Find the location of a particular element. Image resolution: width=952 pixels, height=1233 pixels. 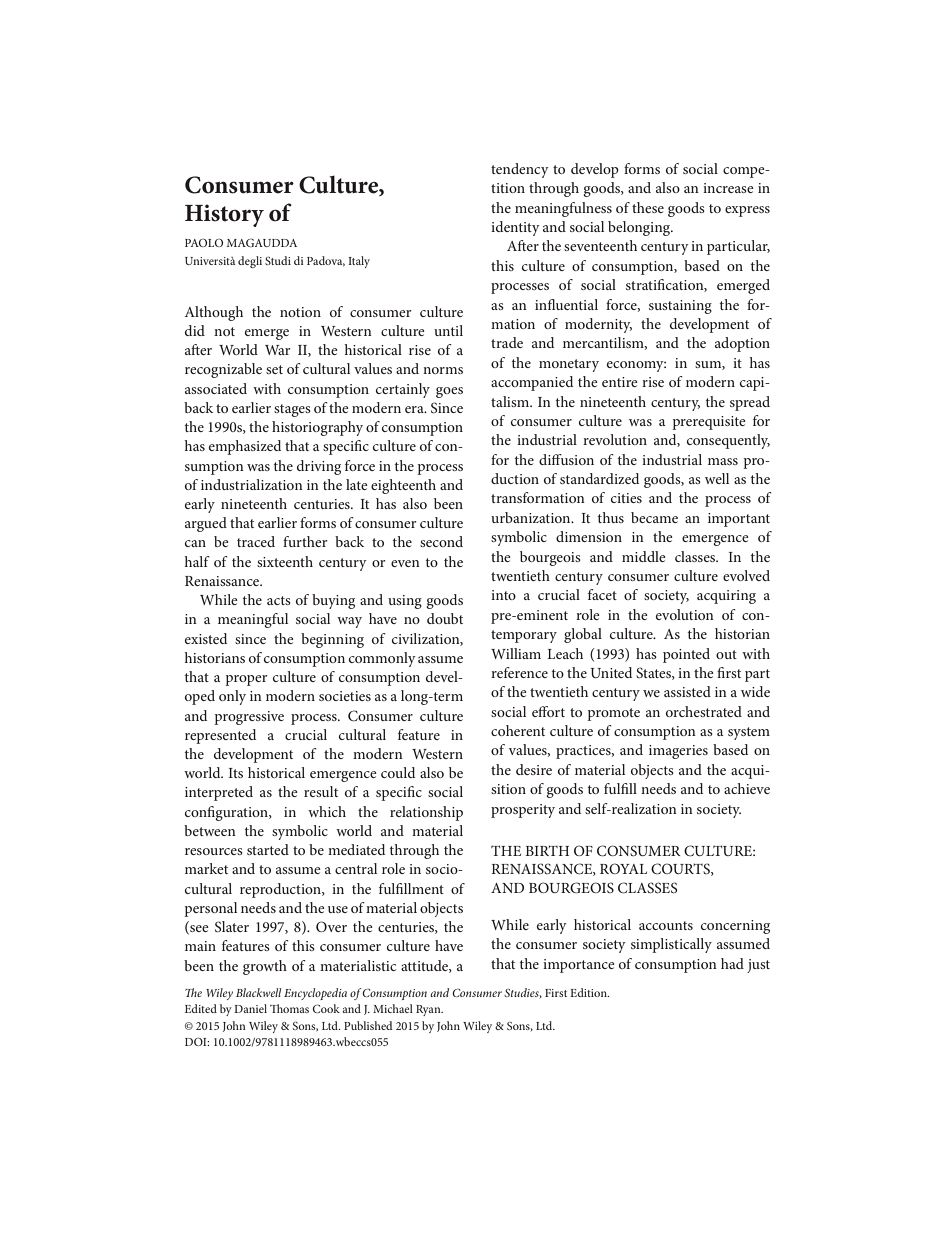

proper is located at coordinates (246, 680).
